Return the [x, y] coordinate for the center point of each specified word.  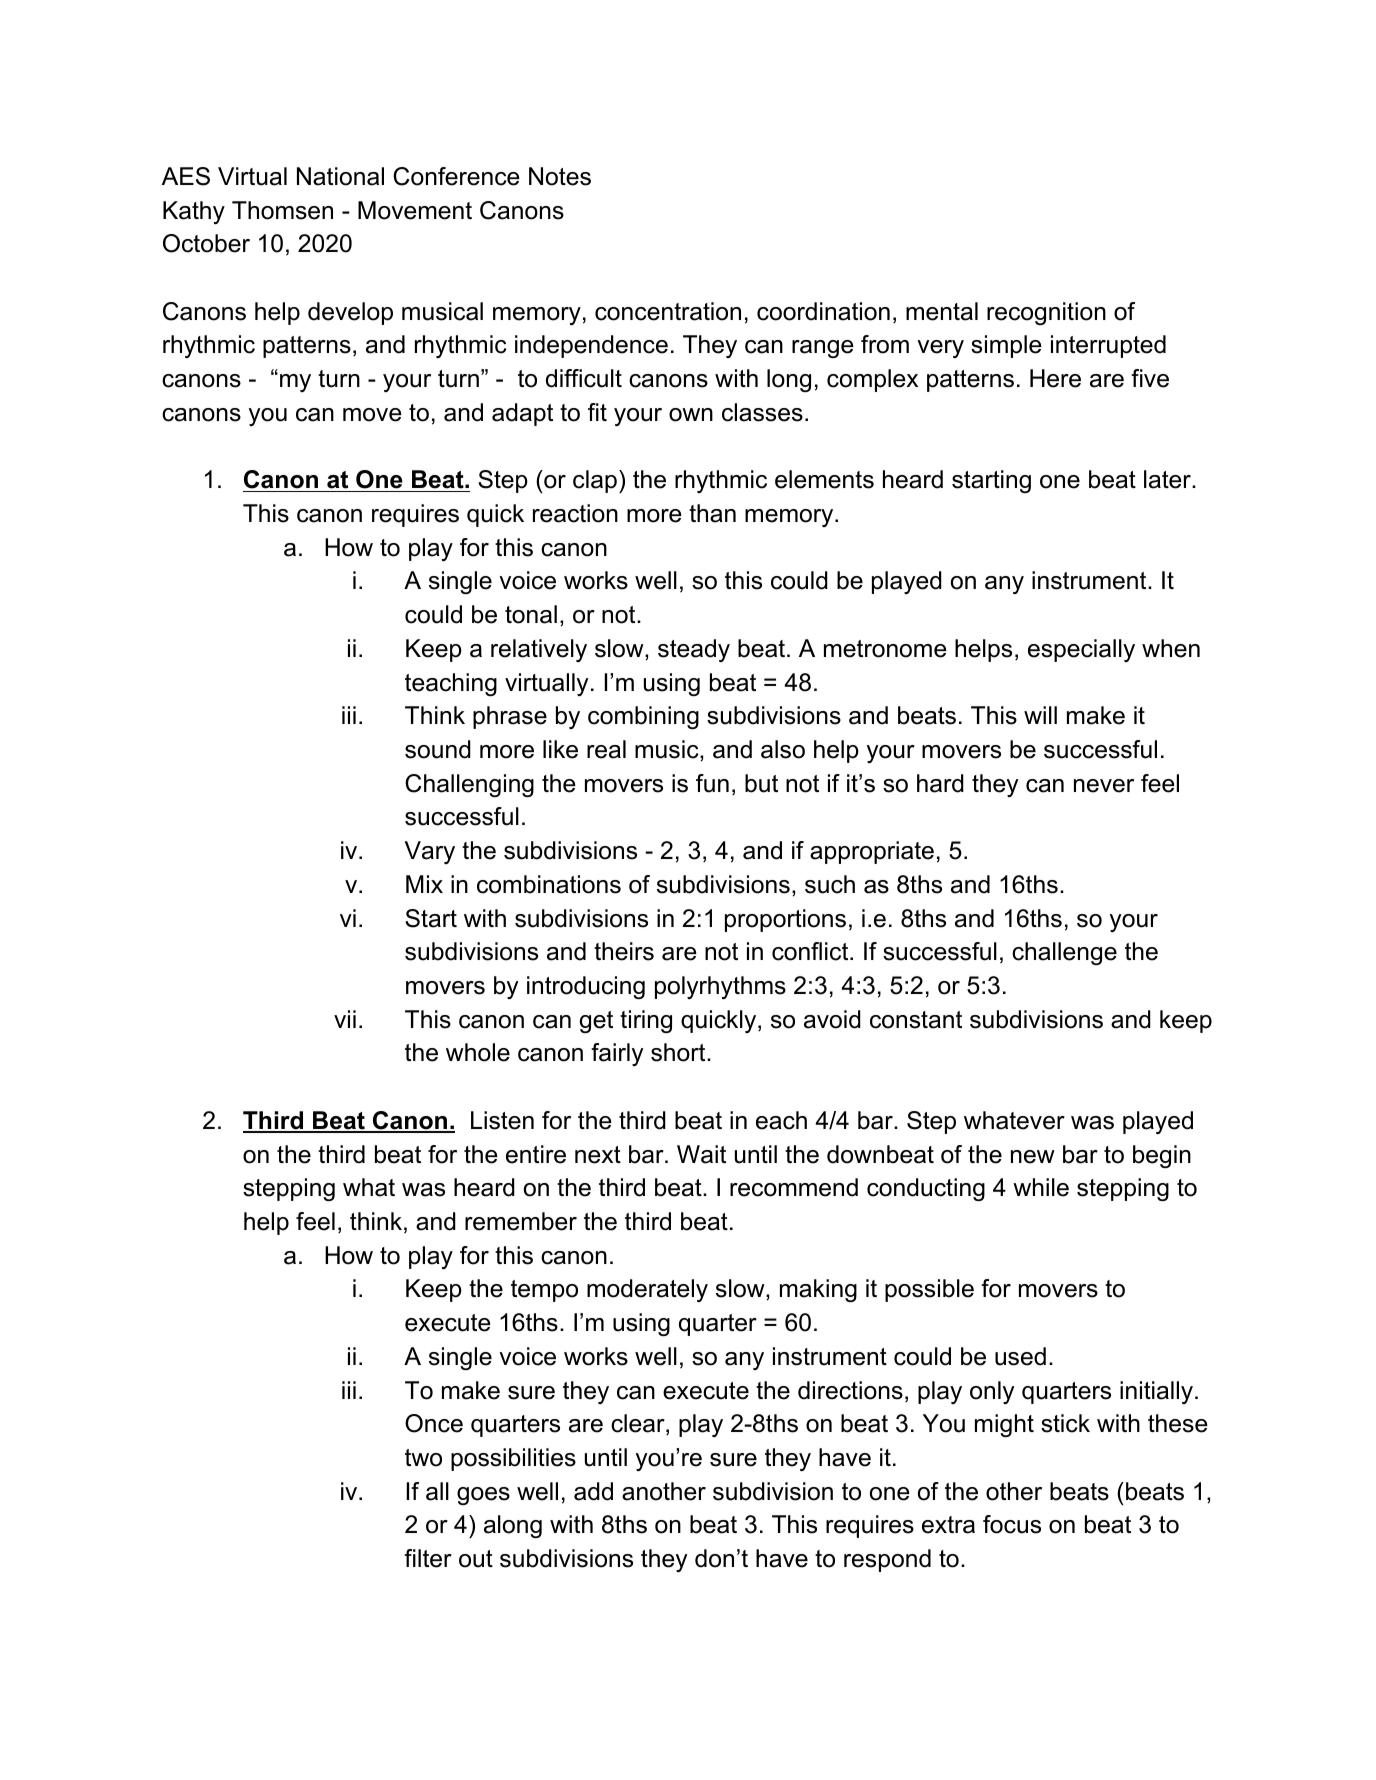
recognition [1046, 313]
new [1033, 1157]
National [340, 176]
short [679, 1052]
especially [1081, 650]
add [593, 1491]
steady [694, 650]
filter [428, 1558]
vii [345, 1019]
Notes [560, 176]
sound [438, 749]
